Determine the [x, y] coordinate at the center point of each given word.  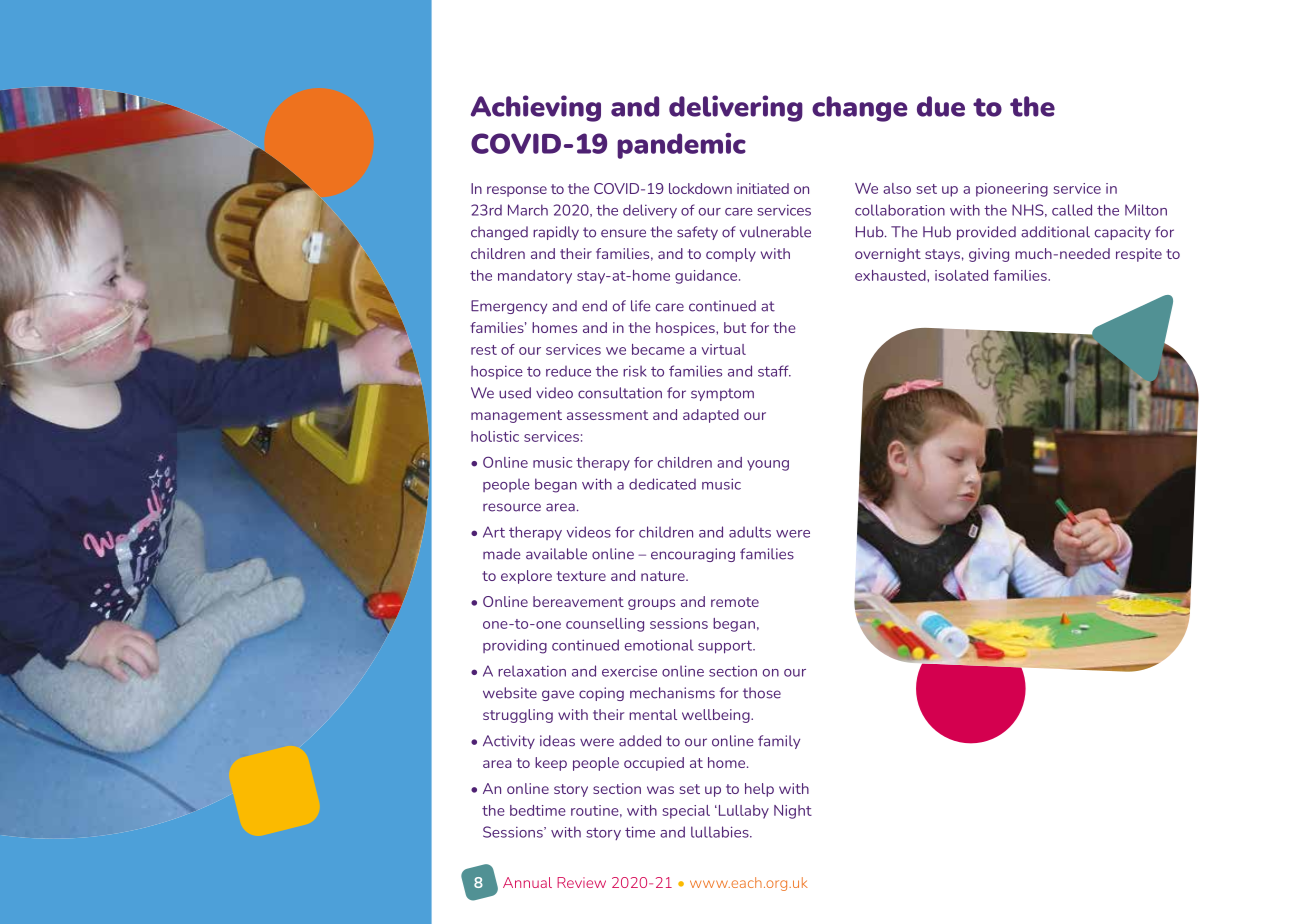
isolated [961, 275]
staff [774, 371]
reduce [568, 371]
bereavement [578, 601]
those [762, 693]
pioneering [1012, 190]
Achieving [536, 108]
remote [735, 602]
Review [581, 882]
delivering [736, 108]
